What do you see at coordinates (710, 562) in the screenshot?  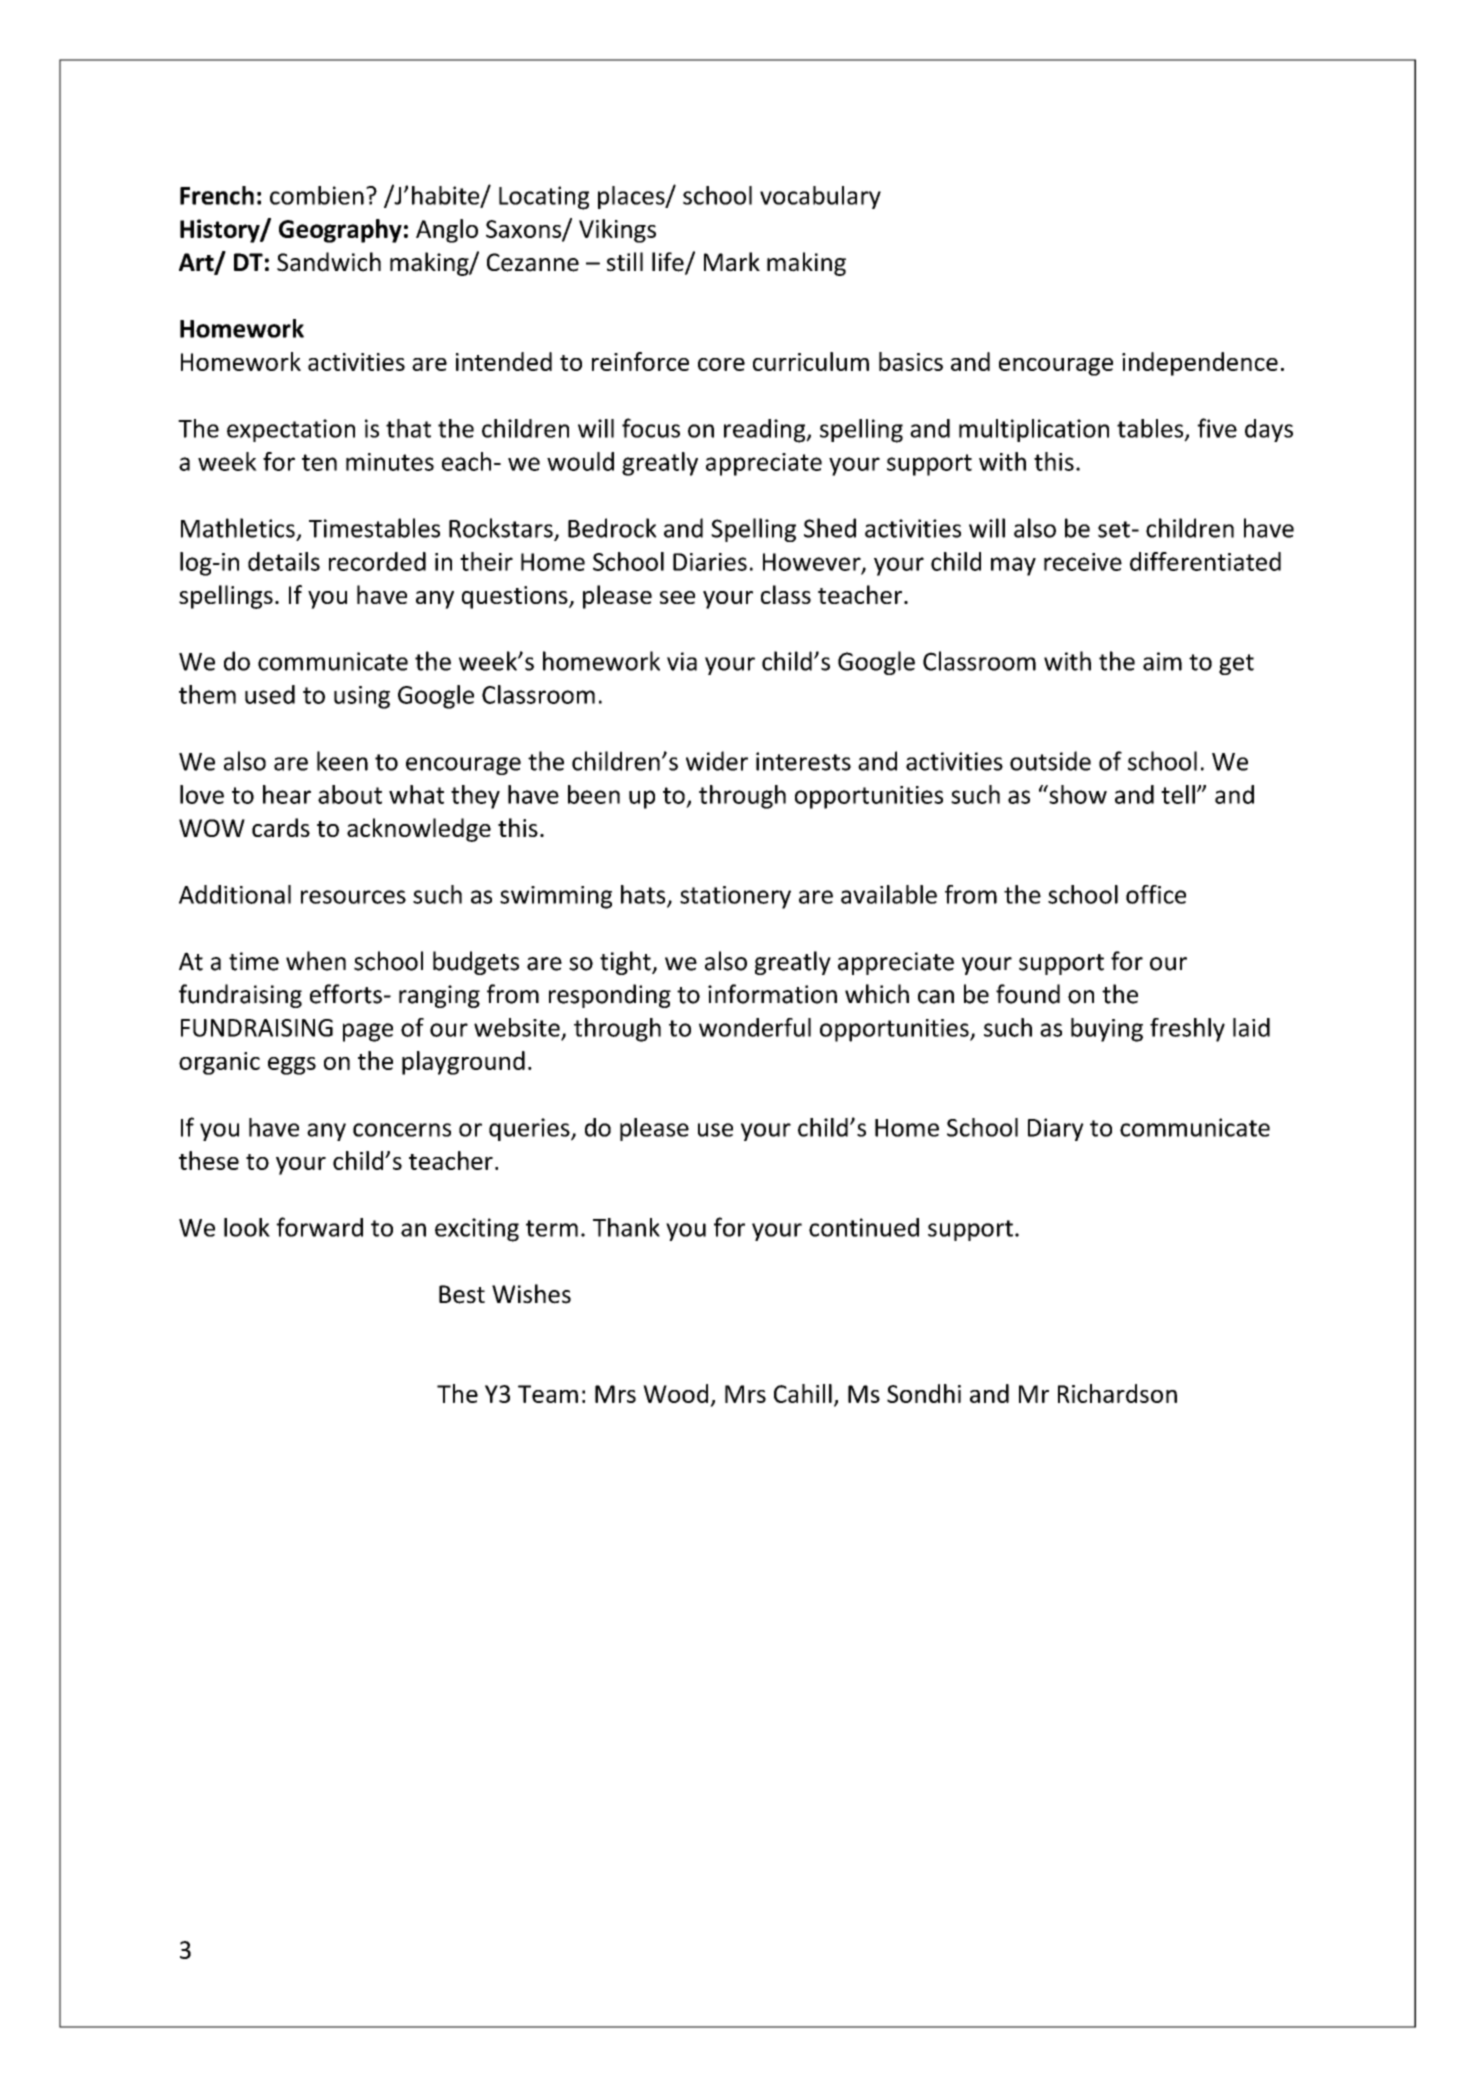 I see `Diaries` at bounding box center [710, 562].
